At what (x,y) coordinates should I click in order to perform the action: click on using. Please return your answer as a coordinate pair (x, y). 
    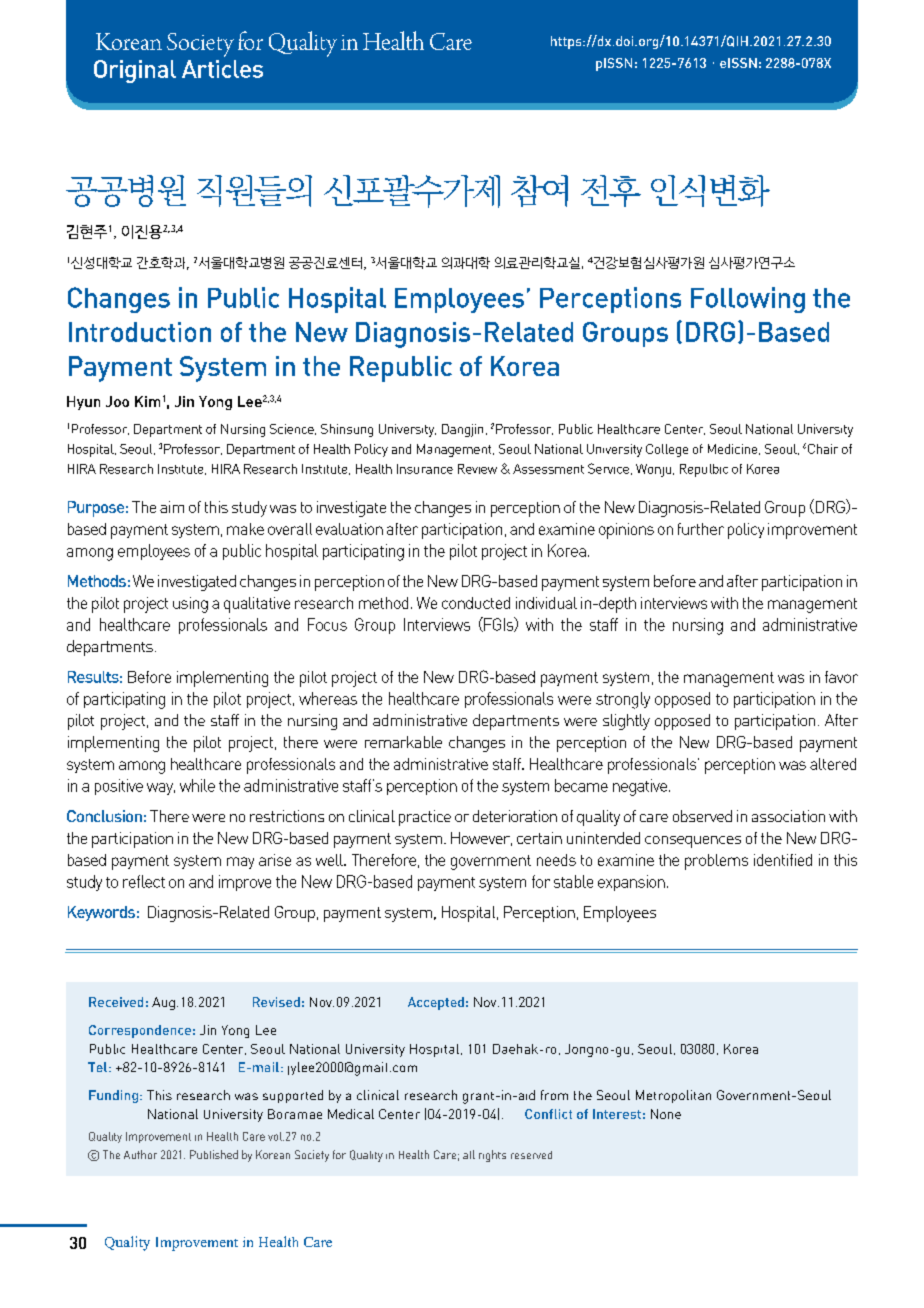
    Looking at the image, I should click on (190, 605).
